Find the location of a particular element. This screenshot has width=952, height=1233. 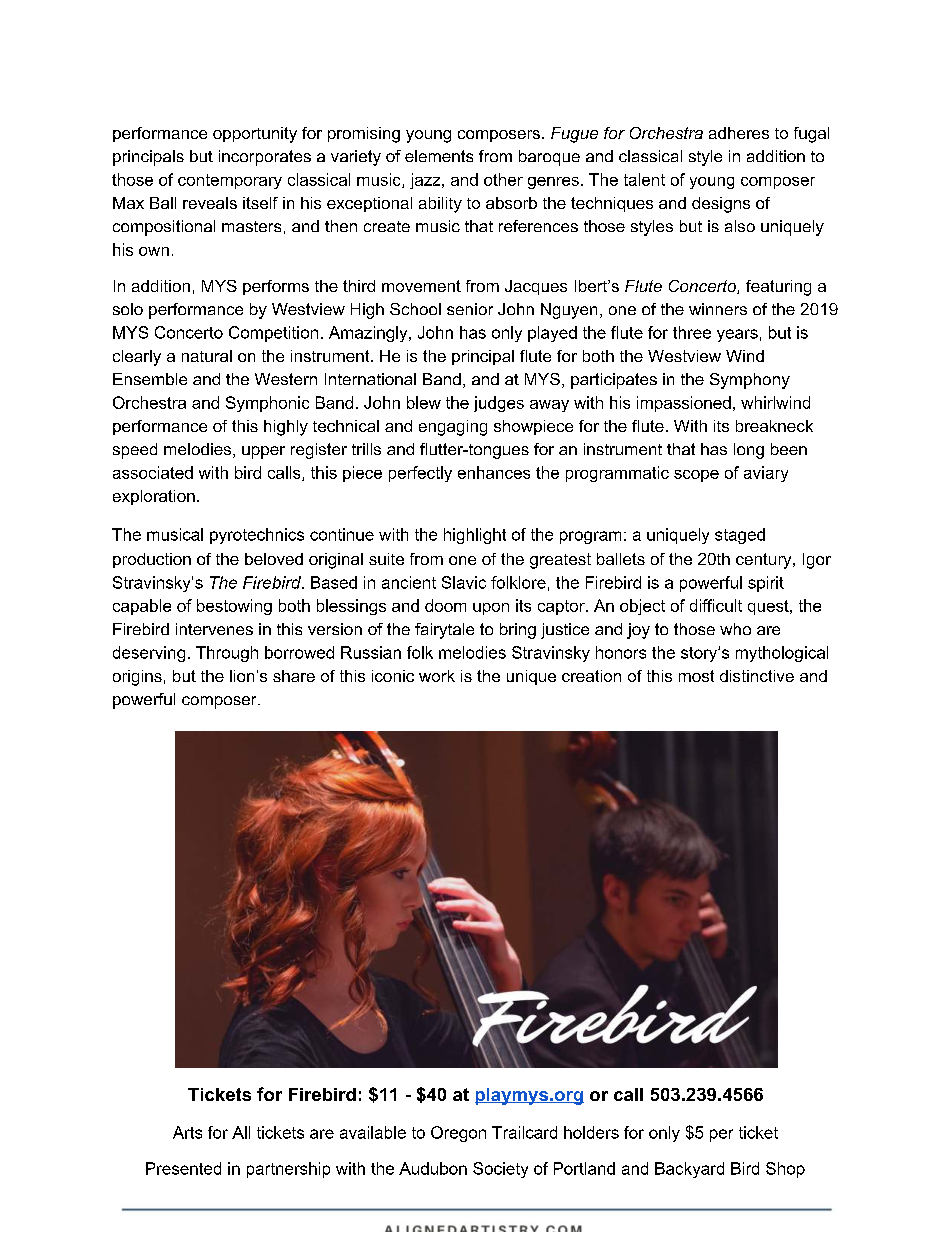

who is located at coordinates (735, 629).
